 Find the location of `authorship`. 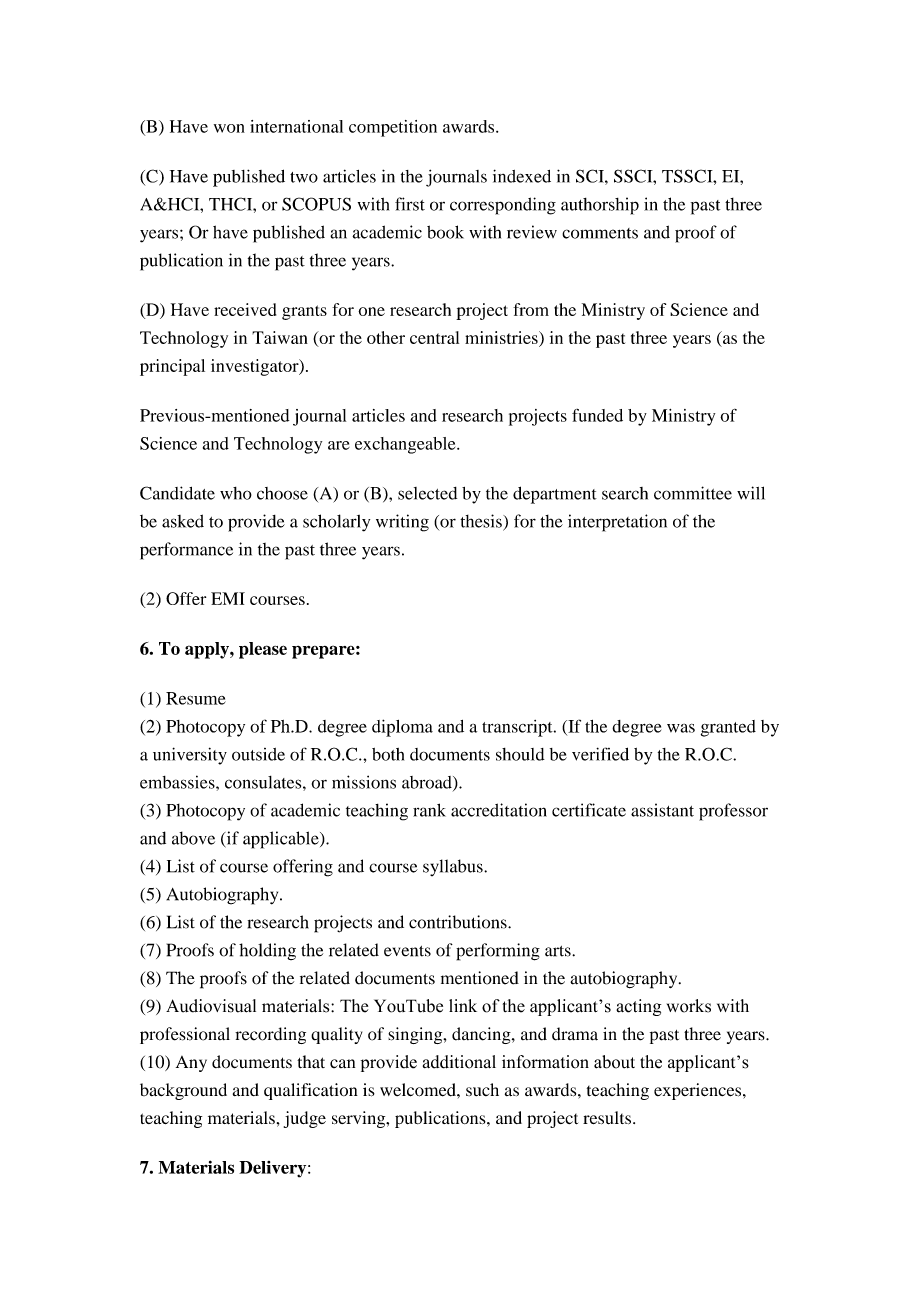

authorship is located at coordinates (600, 206).
